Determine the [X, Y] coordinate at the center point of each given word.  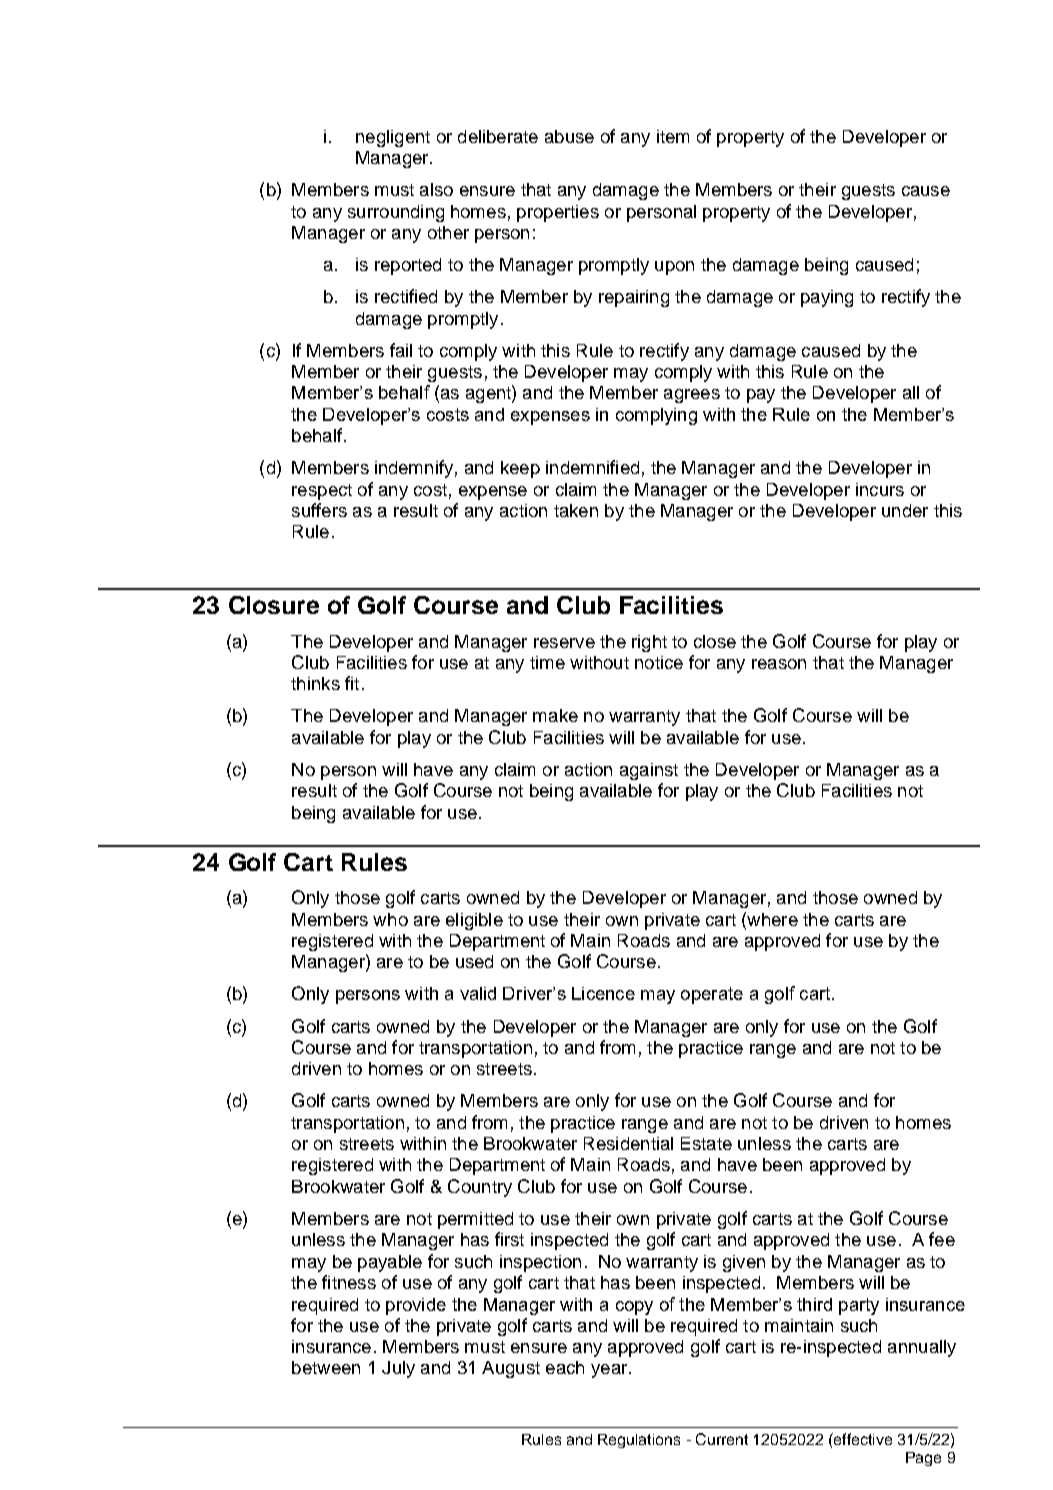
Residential [628, 1143]
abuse [569, 136]
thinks [315, 683]
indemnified [592, 467]
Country [480, 1188]
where [771, 919]
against [649, 771]
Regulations [639, 1441]
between [326, 1367]
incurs [880, 489]
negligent [393, 138]
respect [322, 492]
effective [862, 1439]
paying [827, 298]
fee [942, 1239]
